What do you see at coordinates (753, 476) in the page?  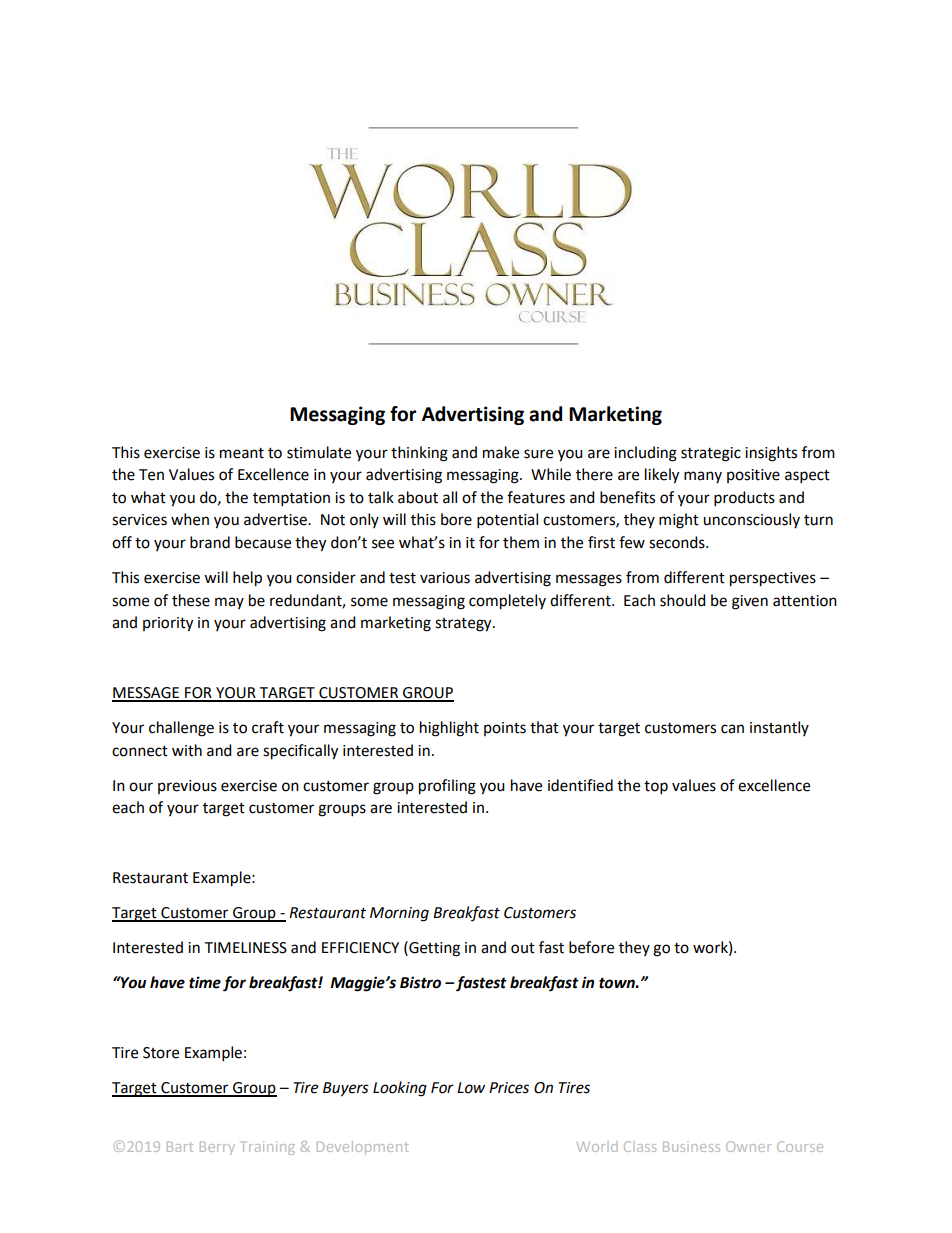 I see `positive` at bounding box center [753, 476].
